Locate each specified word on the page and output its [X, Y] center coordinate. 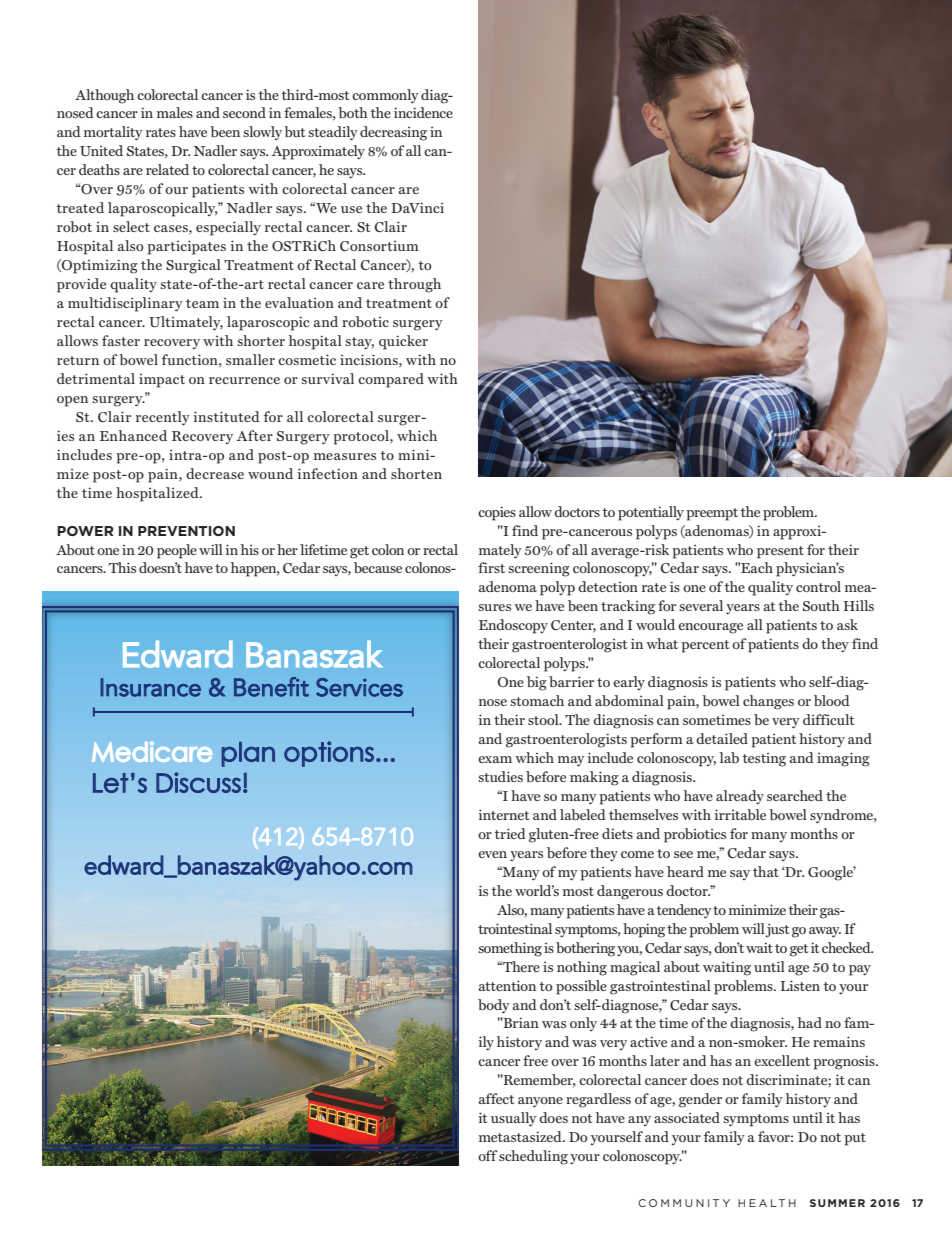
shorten [416, 473]
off [488, 1155]
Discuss [198, 782]
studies [500, 776]
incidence [423, 112]
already [740, 797]
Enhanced [133, 435]
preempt [712, 514]
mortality [113, 133]
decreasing [393, 133]
